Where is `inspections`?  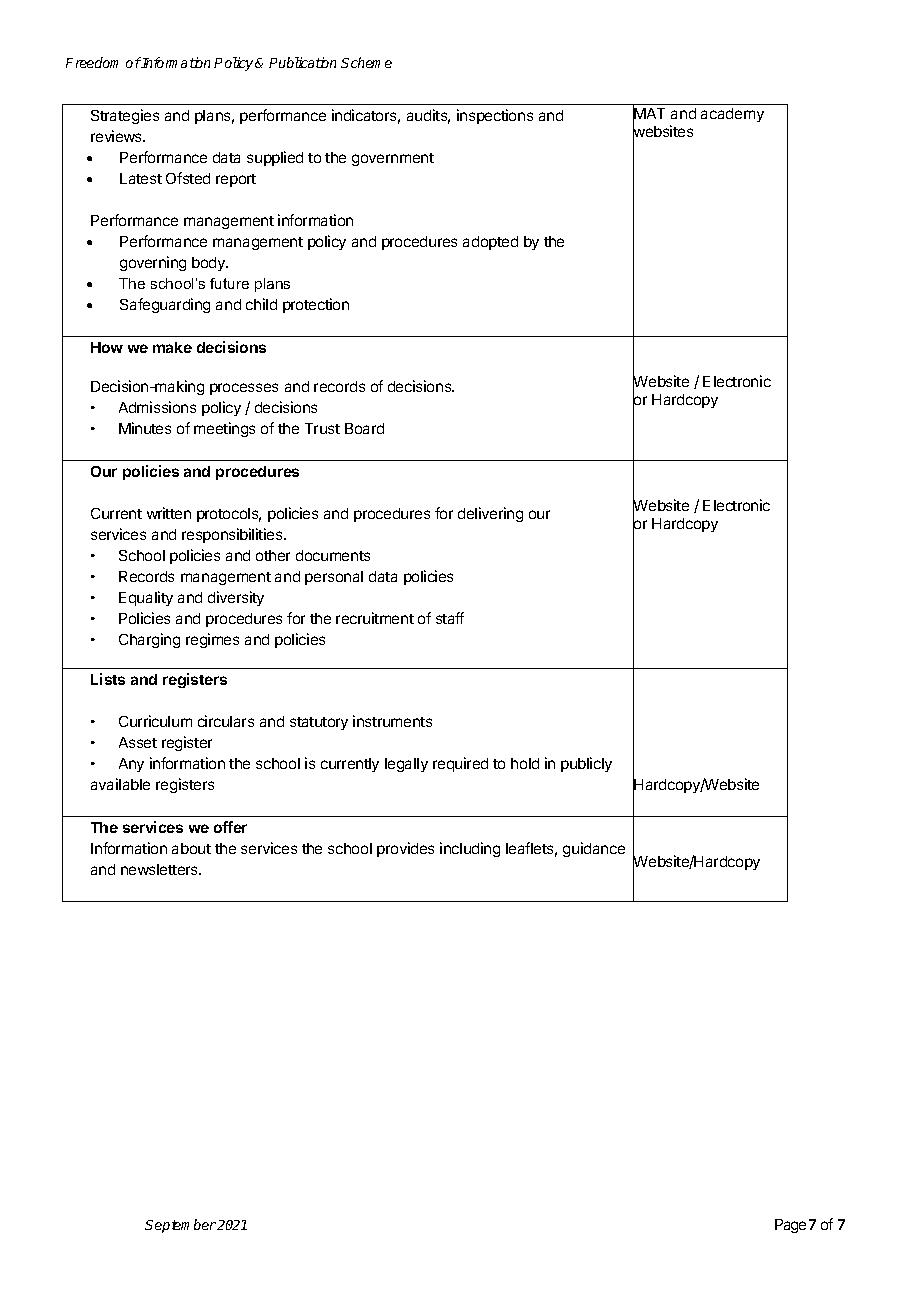
inspections is located at coordinates (495, 116).
